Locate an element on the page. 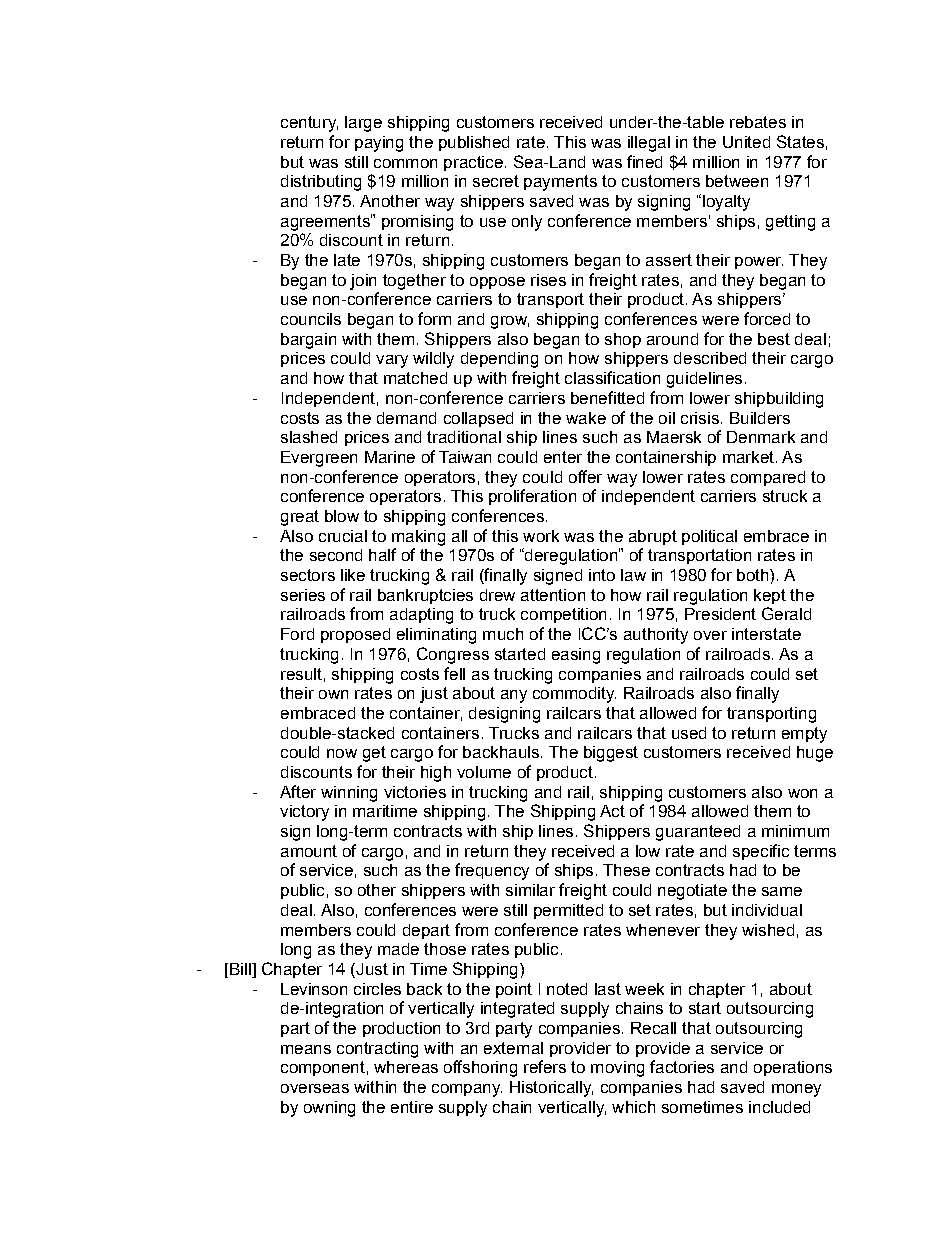 This document has width=952, height=1233. series is located at coordinates (303, 595).
